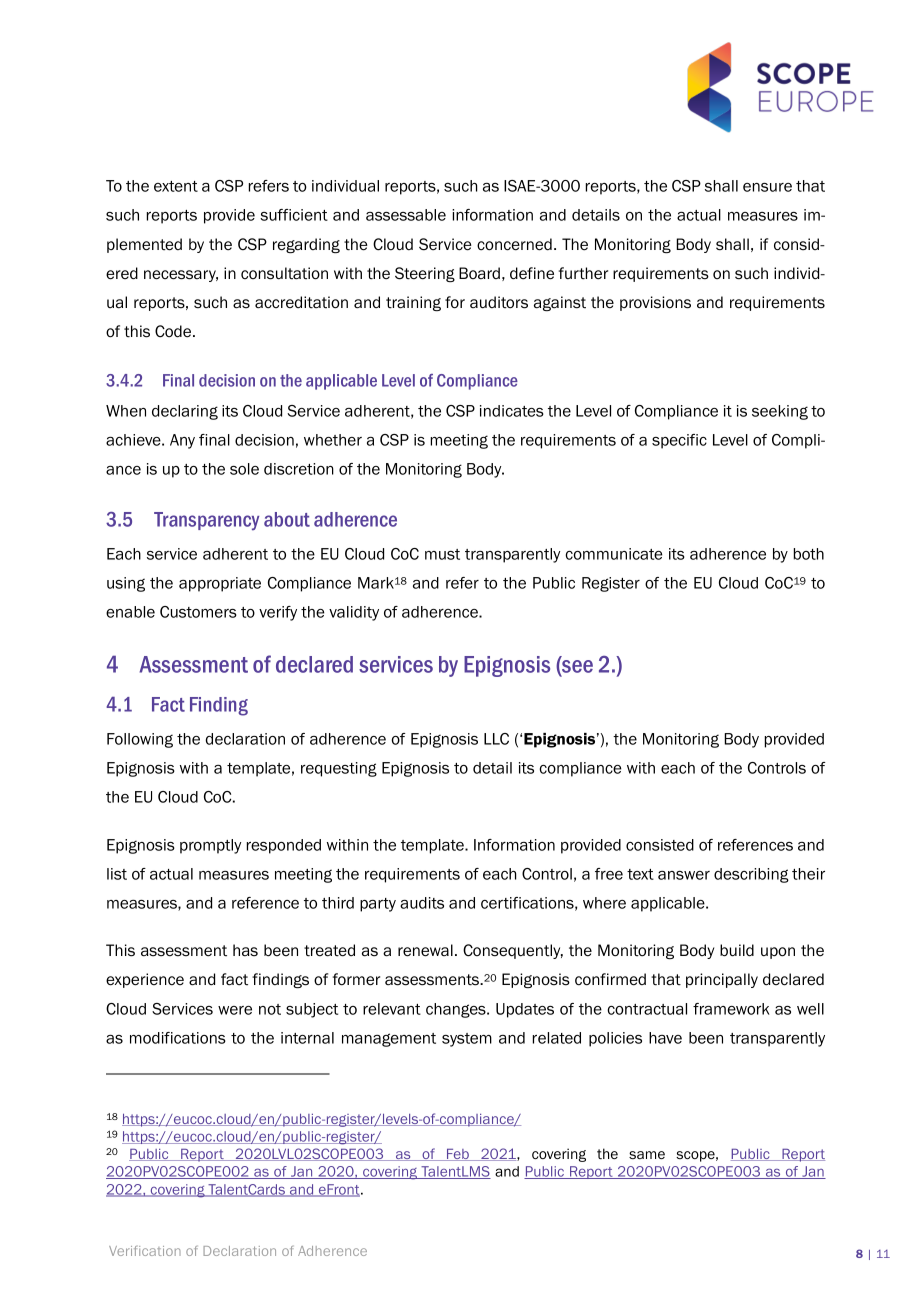 This screenshot has height=1308, width=924. Describe the element at coordinates (660, 845) in the screenshot. I see `consisted` at that location.
